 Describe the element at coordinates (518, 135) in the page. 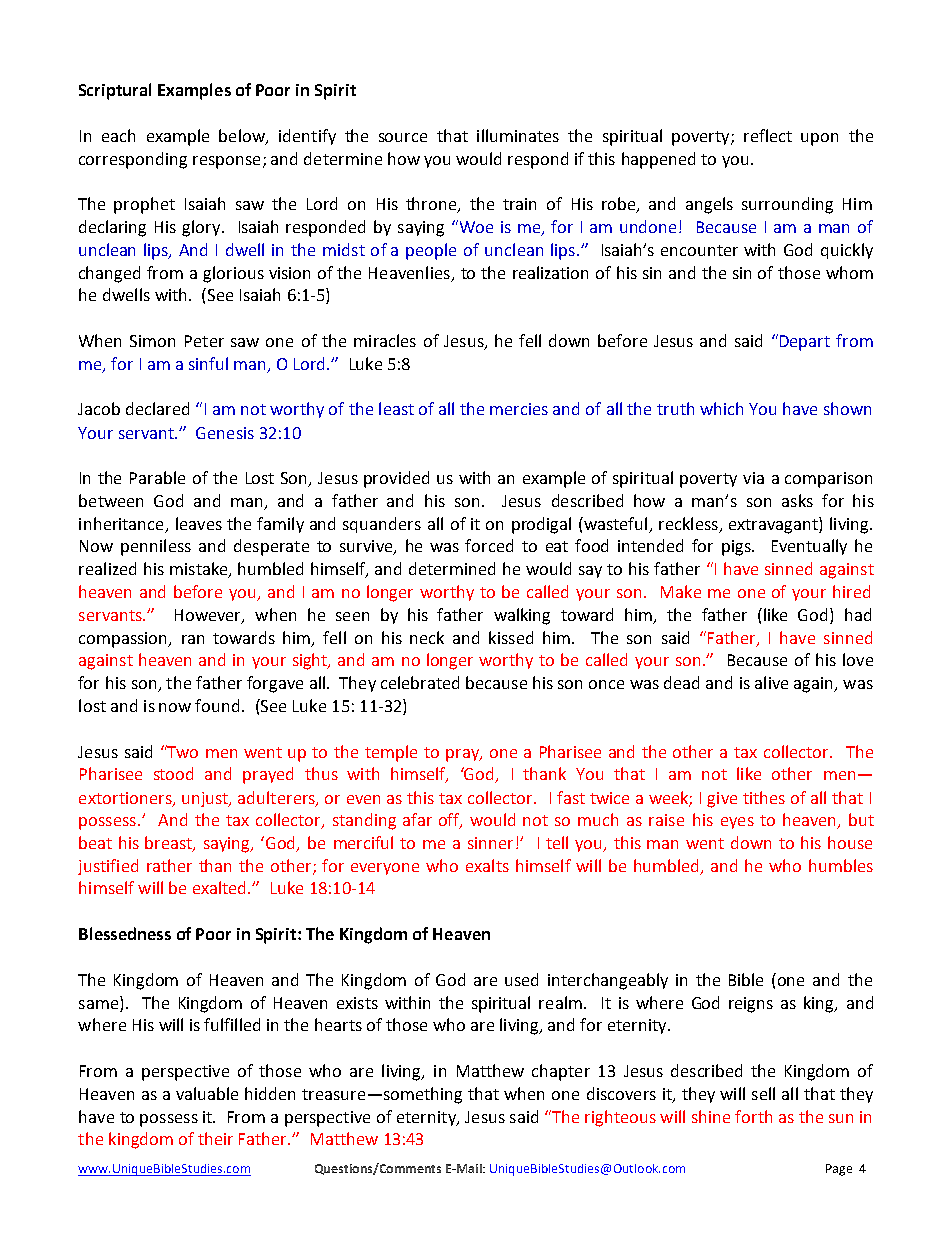

I see `illuminates` at that location.
